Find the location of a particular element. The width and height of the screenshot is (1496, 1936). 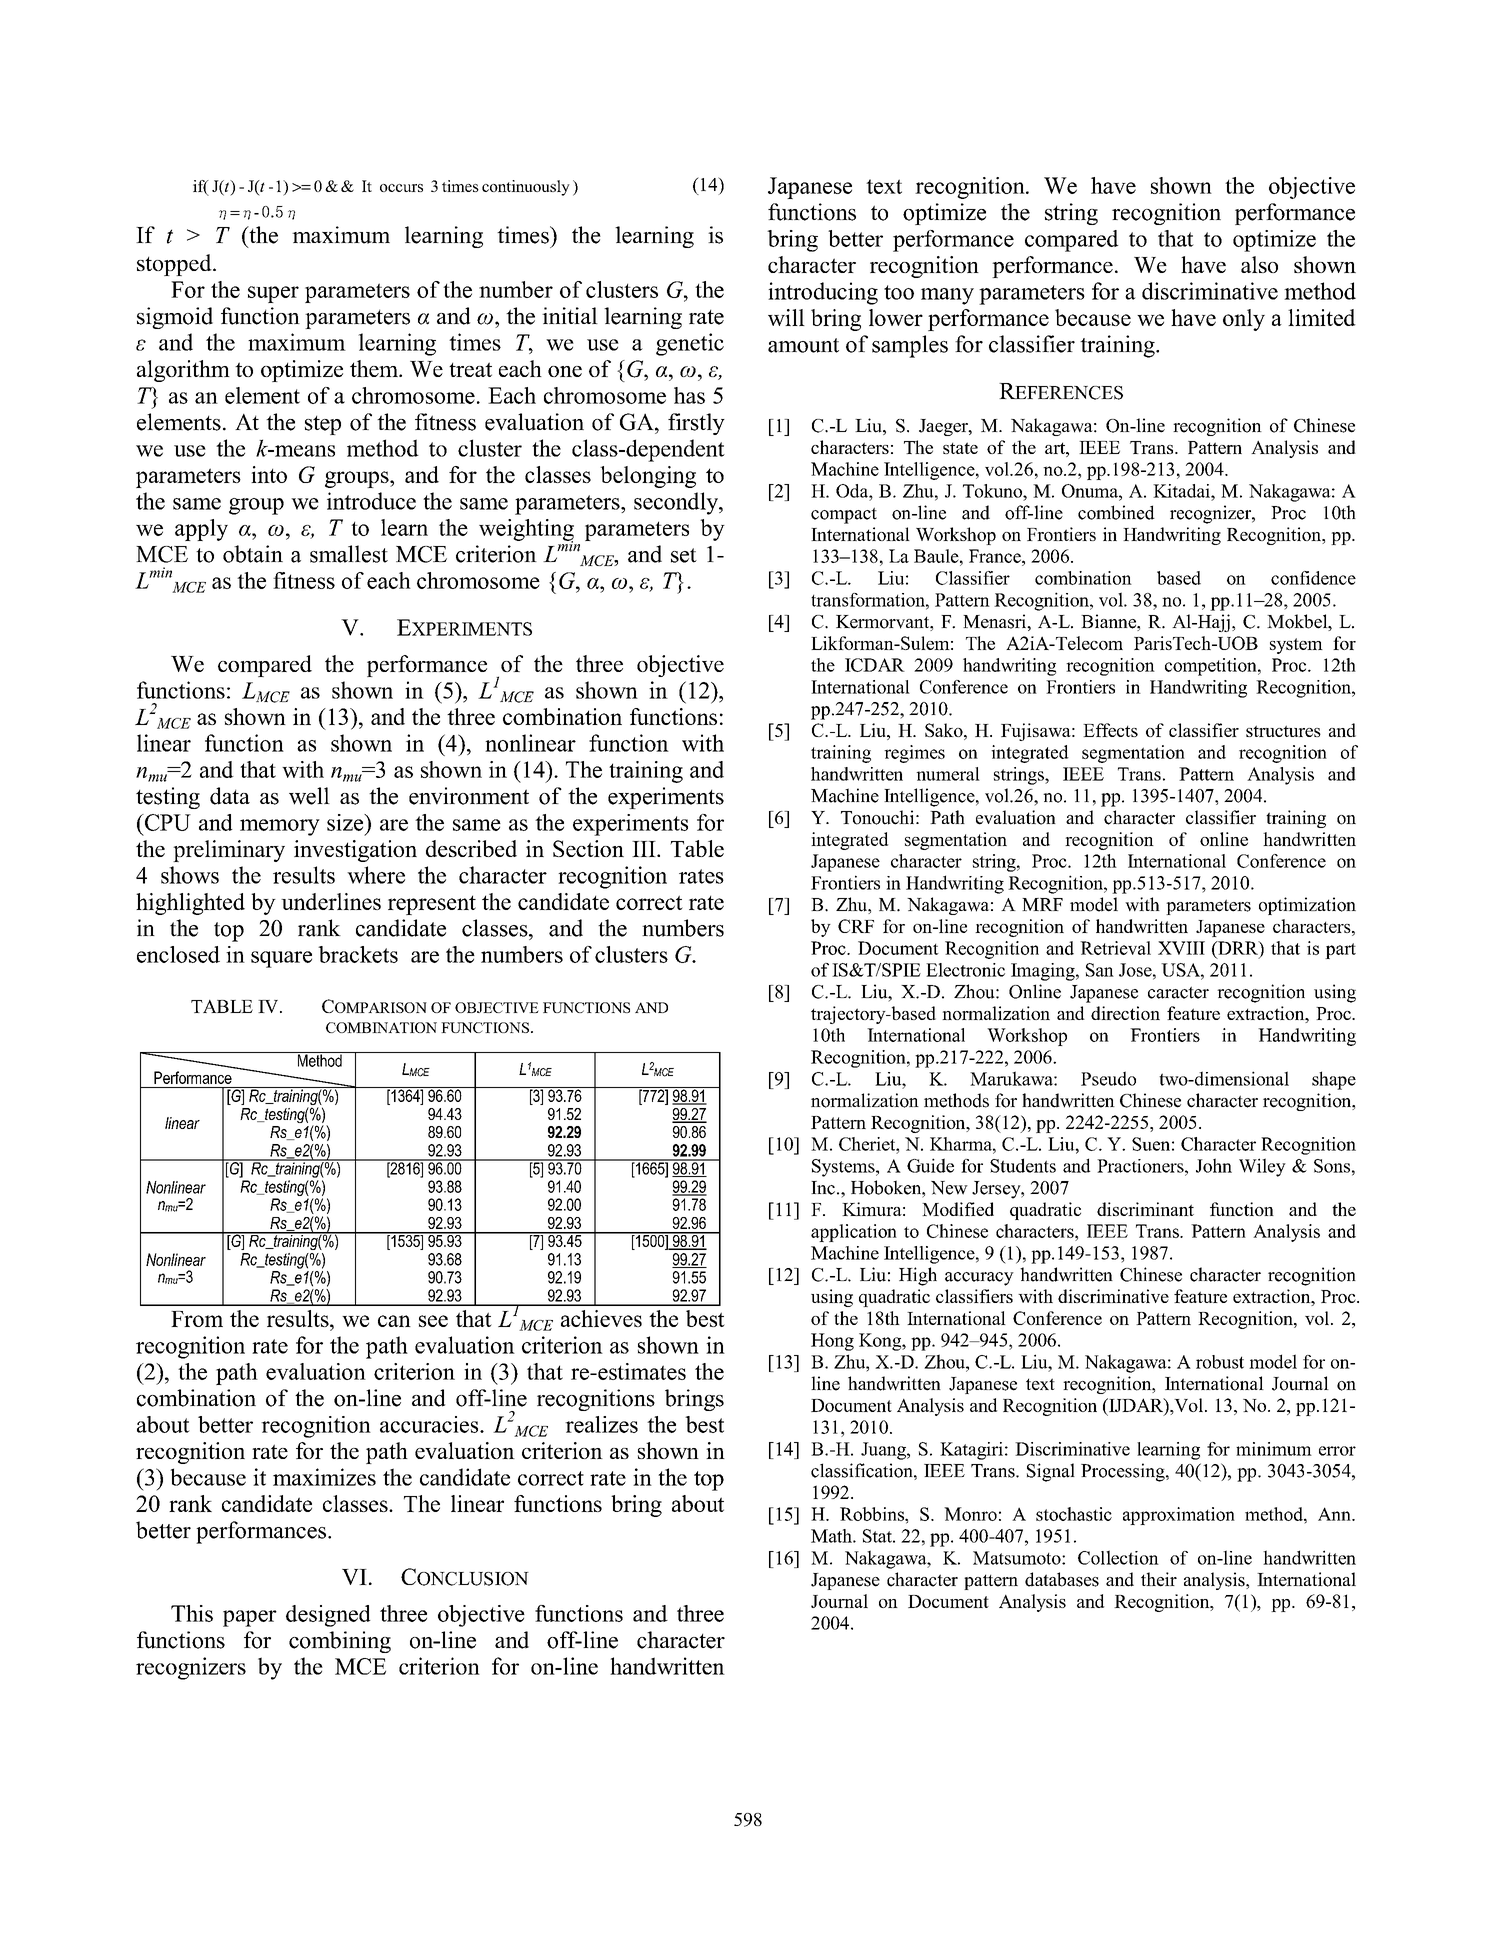

From is located at coordinates (197, 1319).
